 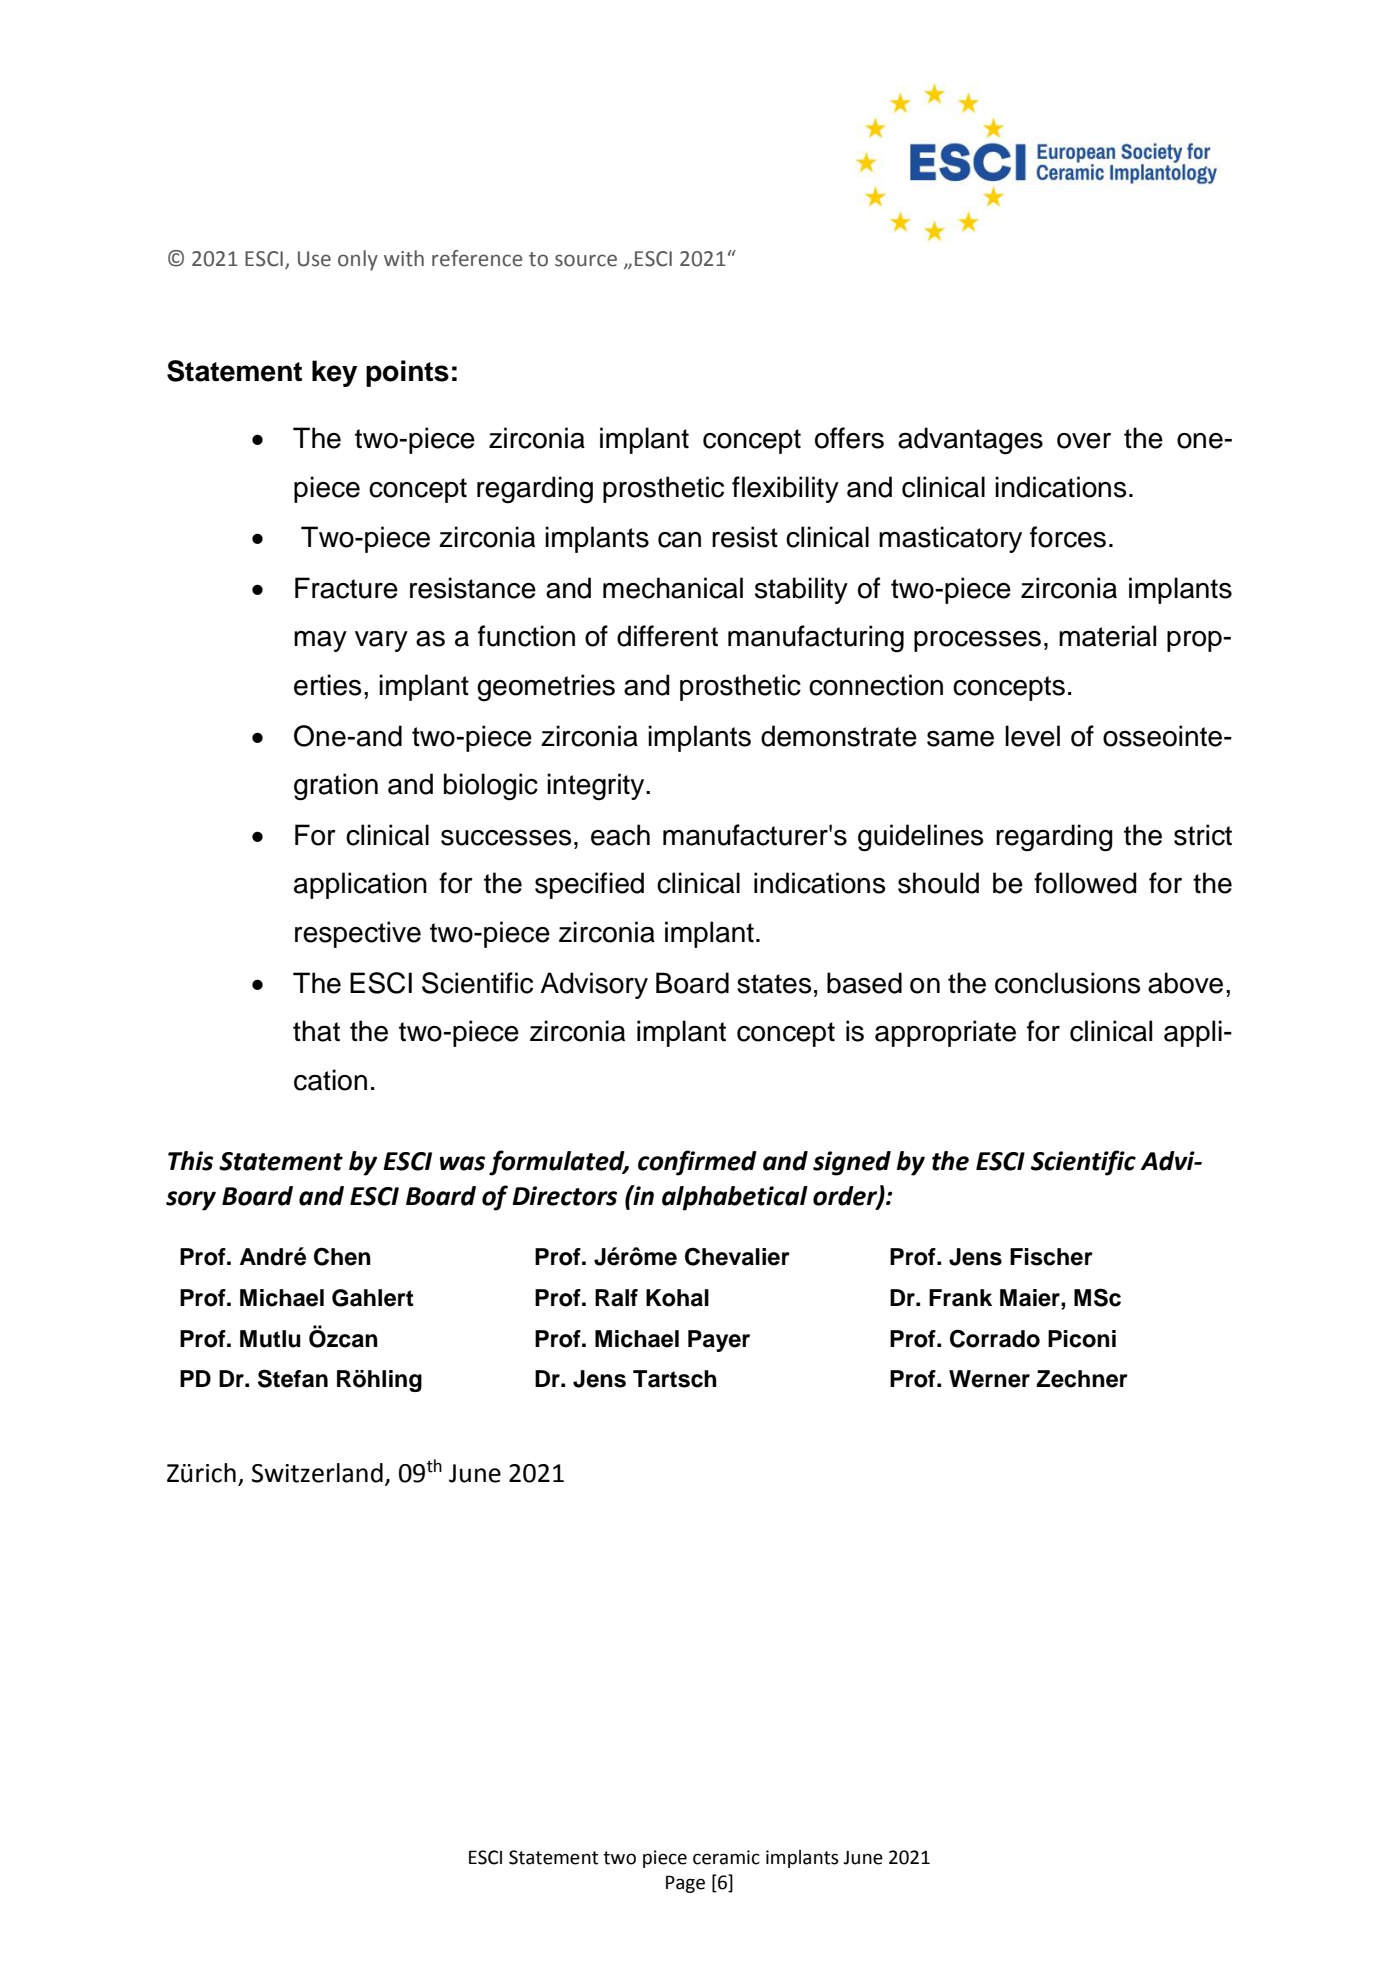 What do you see at coordinates (719, 1341) in the page?
I see `Payer` at bounding box center [719, 1341].
